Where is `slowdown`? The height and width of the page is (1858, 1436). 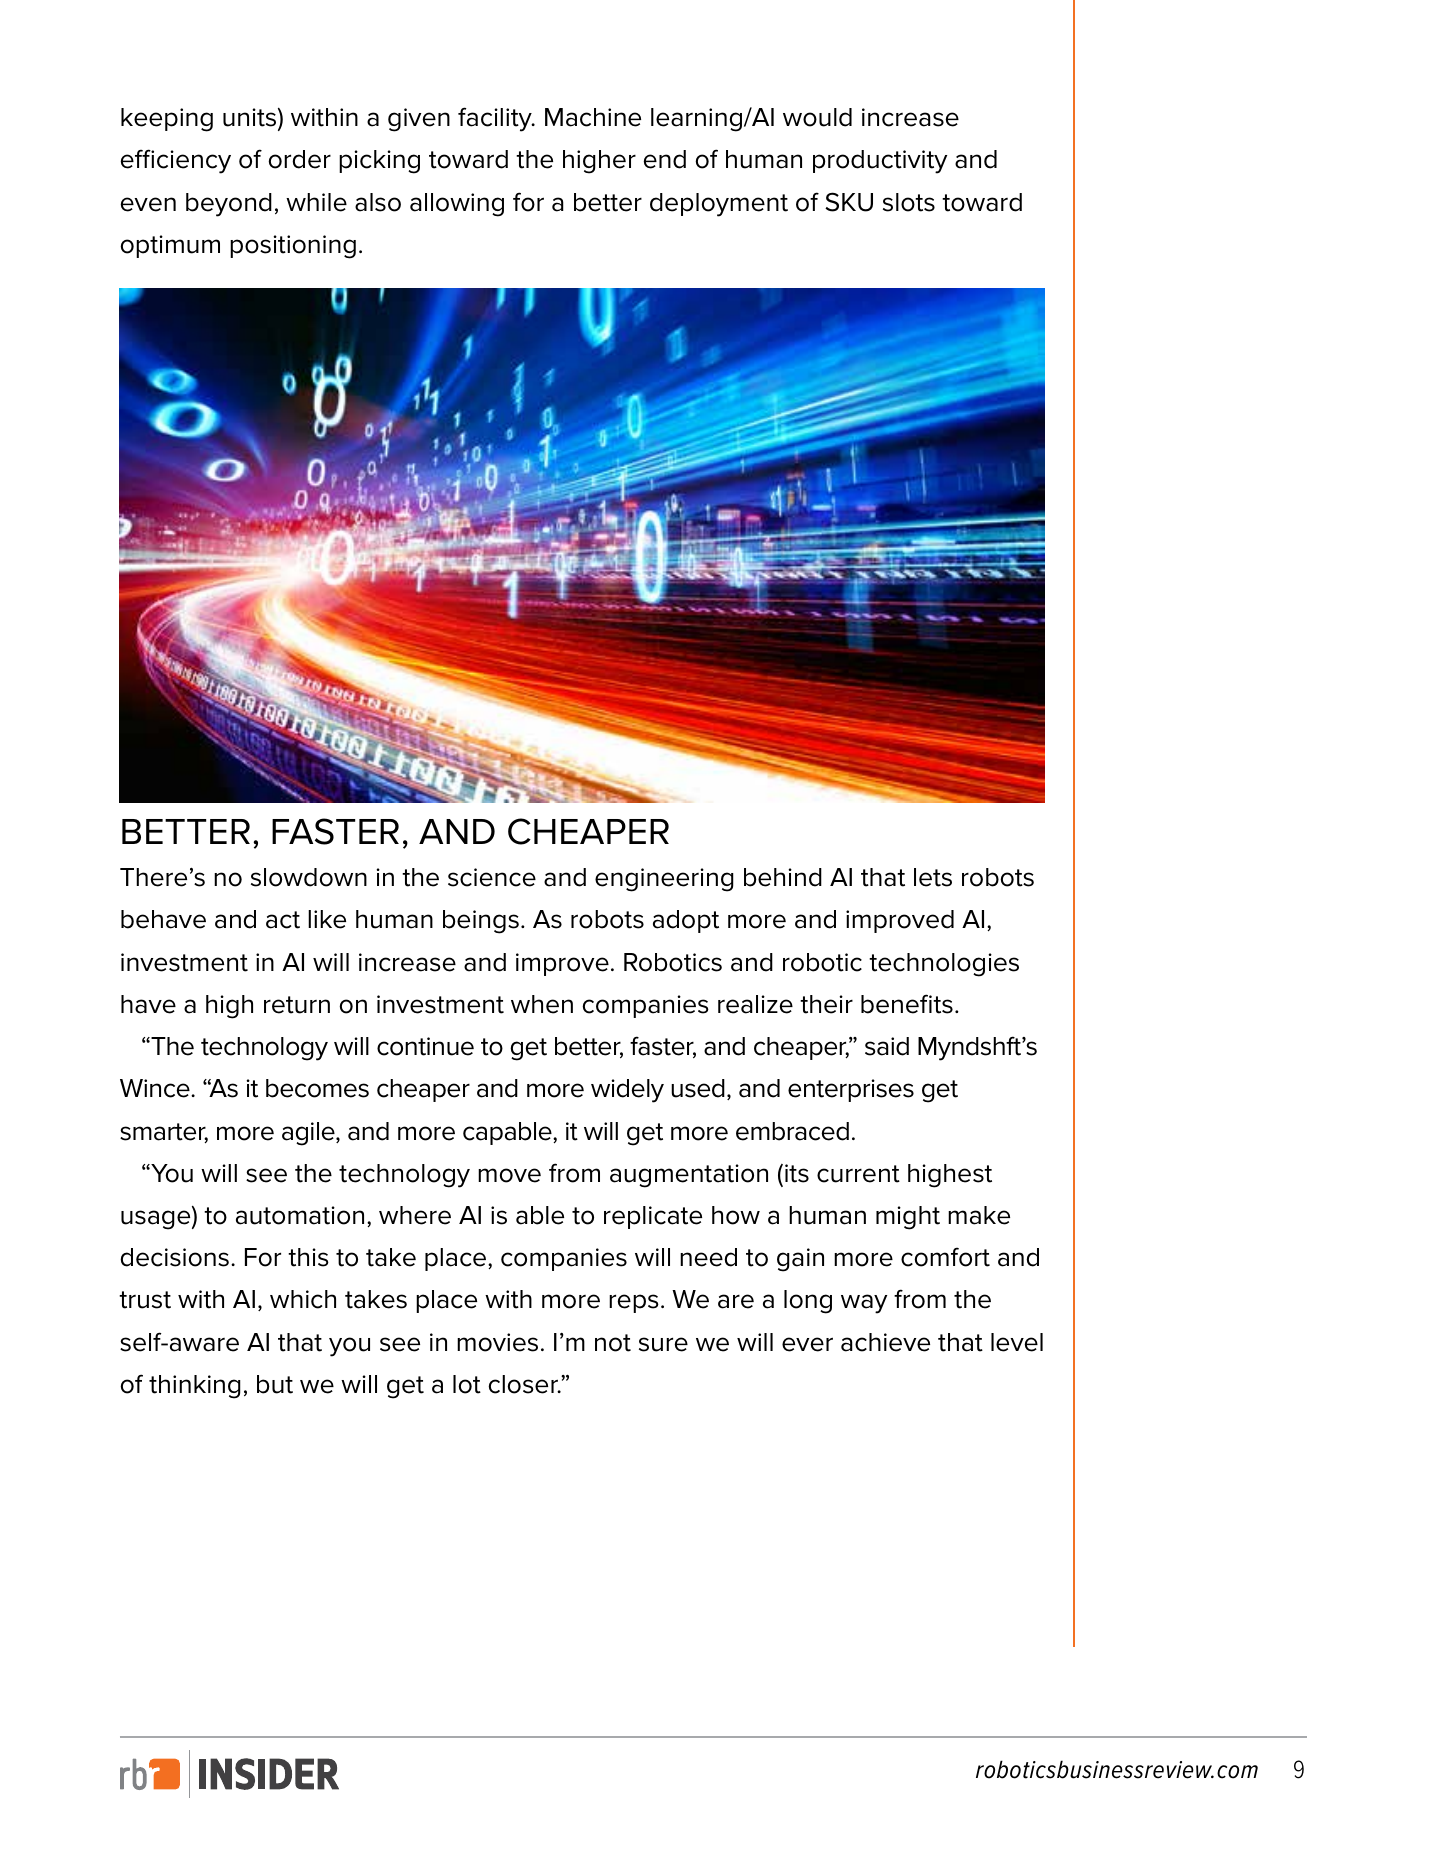
slowdown is located at coordinates (309, 877).
